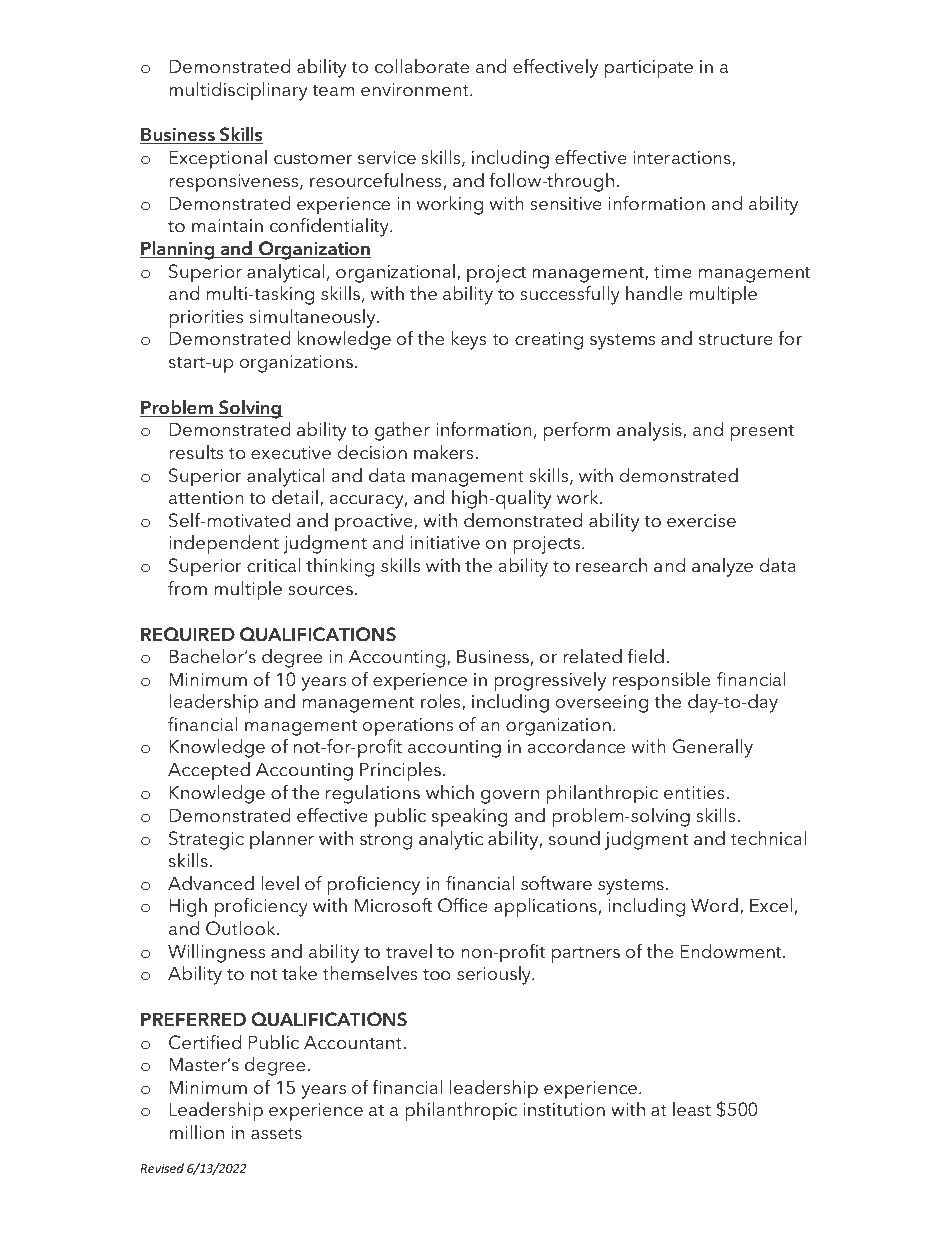 This image has width=952, height=1233. Describe the element at coordinates (445, 543) in the image. I see `initiative` at that location.
